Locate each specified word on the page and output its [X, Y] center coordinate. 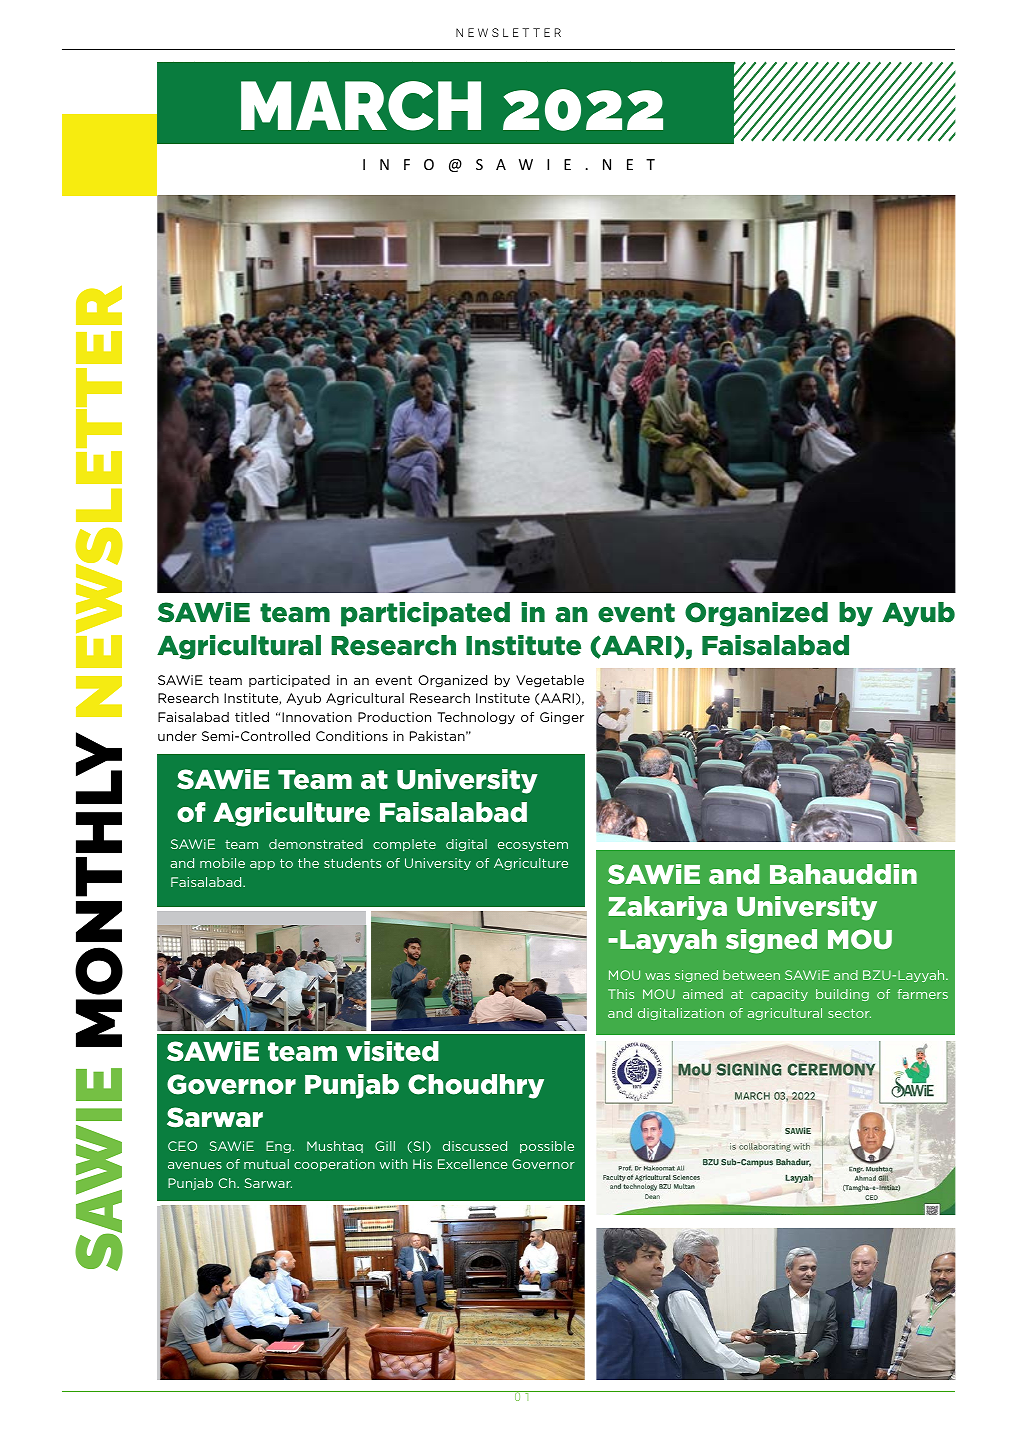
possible [547, 1147]
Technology [476, 718]
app [262, 865]
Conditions [352, 736]
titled [252, 717]
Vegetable [550, 681]
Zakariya [667, 908]
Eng [278, 1147]
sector [849, 1013]
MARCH [361, 106]
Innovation [317, 717]
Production [394, 717]
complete [404, 845]
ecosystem [533, 845]
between [751, 975]
